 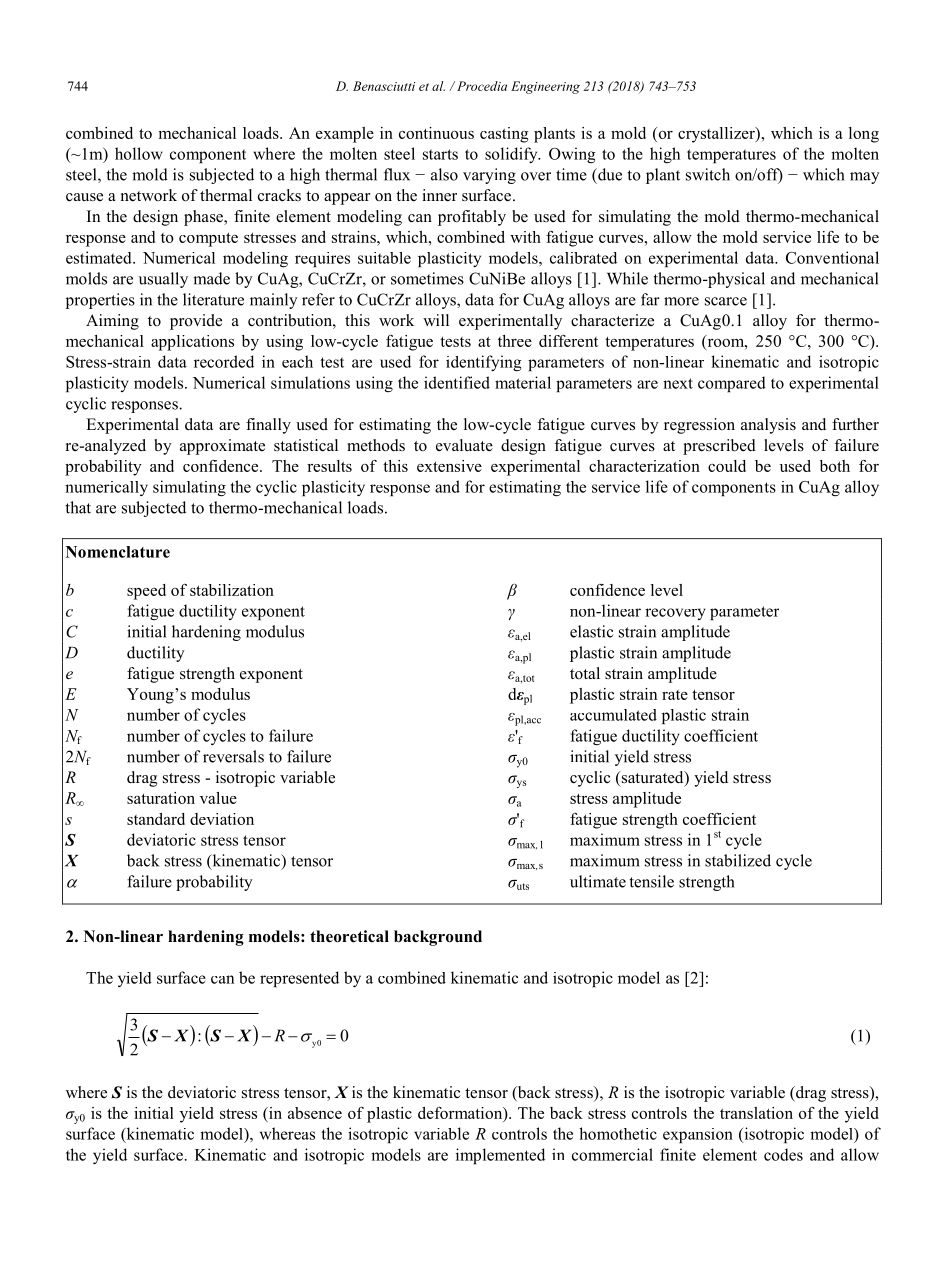 What do you see at coordinates (489, 176) in the image?
I see `varying` at bounding box center [489, 176].
